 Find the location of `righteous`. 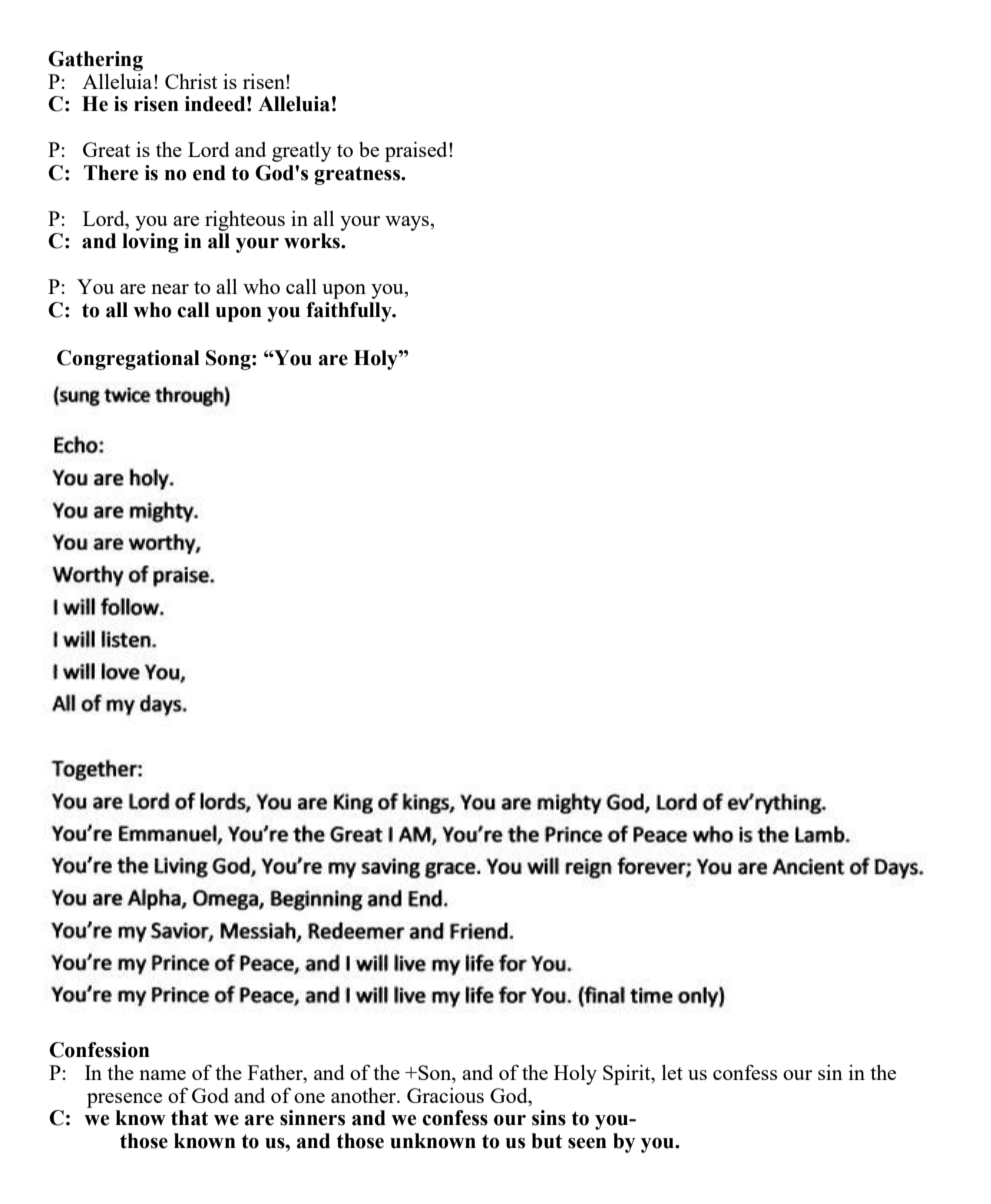

righteous is located at coordinates (245, 221).
